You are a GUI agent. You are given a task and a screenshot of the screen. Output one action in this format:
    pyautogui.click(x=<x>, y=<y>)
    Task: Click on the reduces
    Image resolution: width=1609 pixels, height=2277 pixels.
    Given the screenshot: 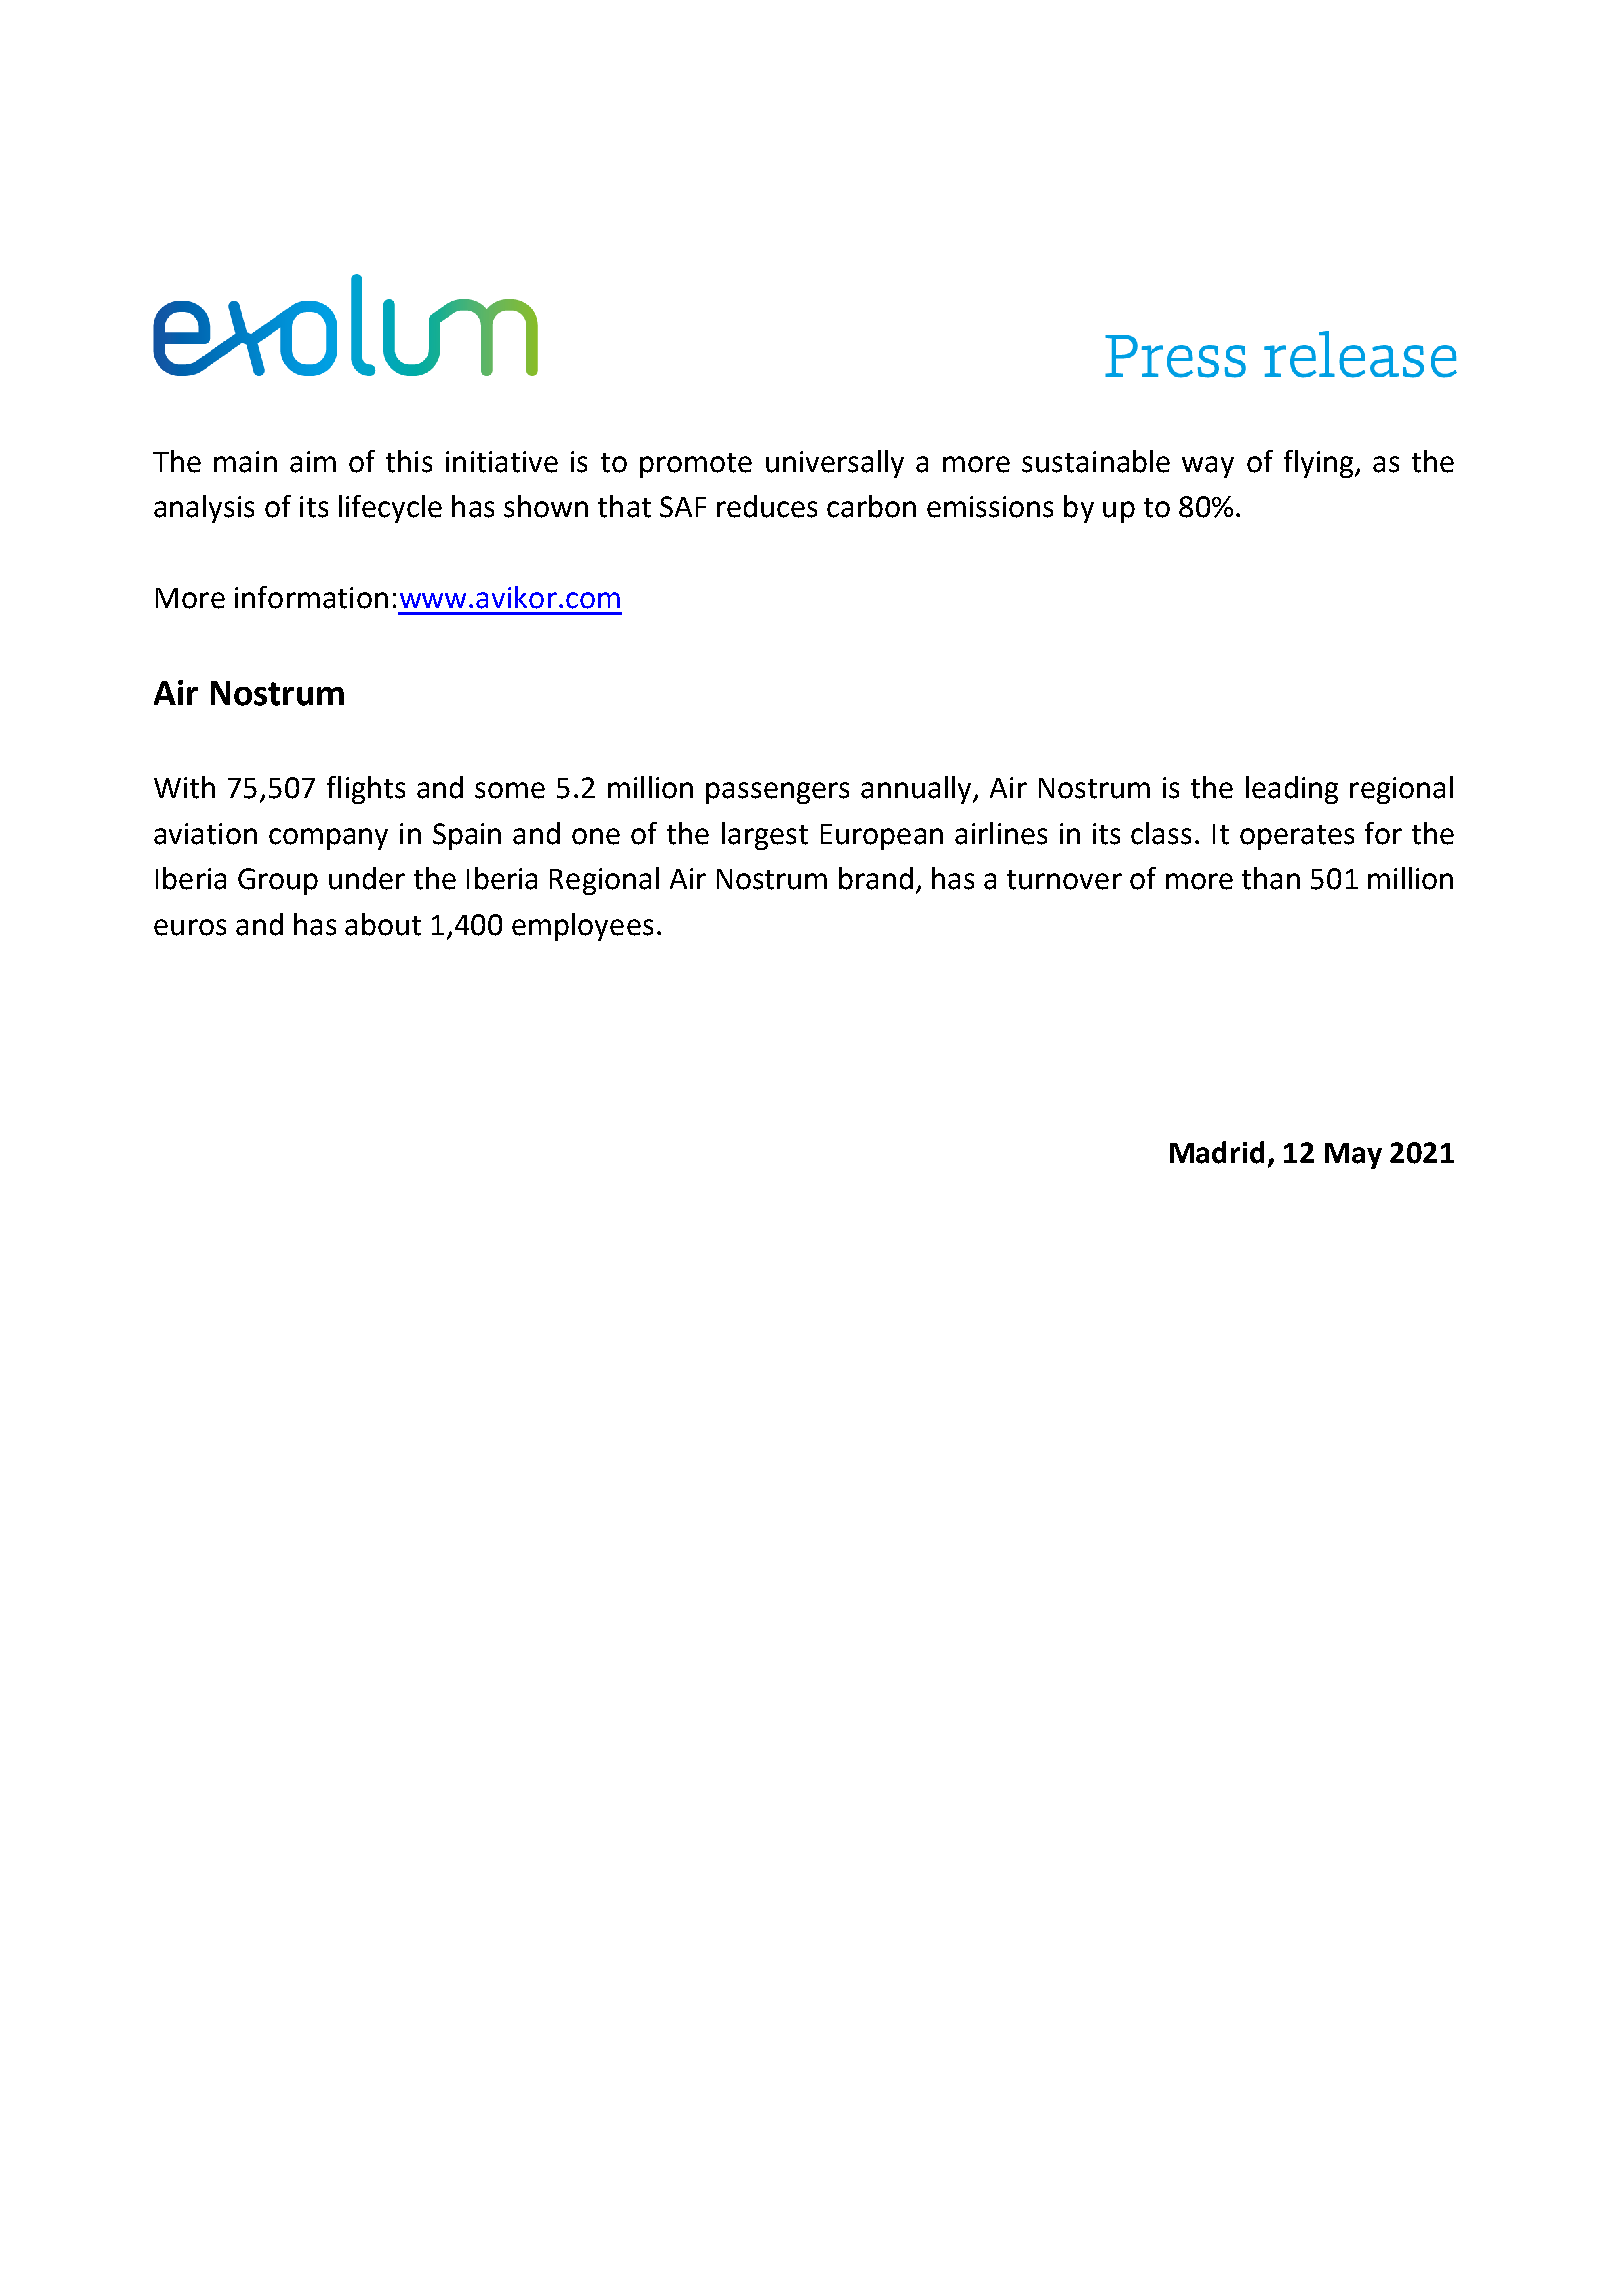 What is the action you would take?
    pyautogui.click(x=767, y=506)
